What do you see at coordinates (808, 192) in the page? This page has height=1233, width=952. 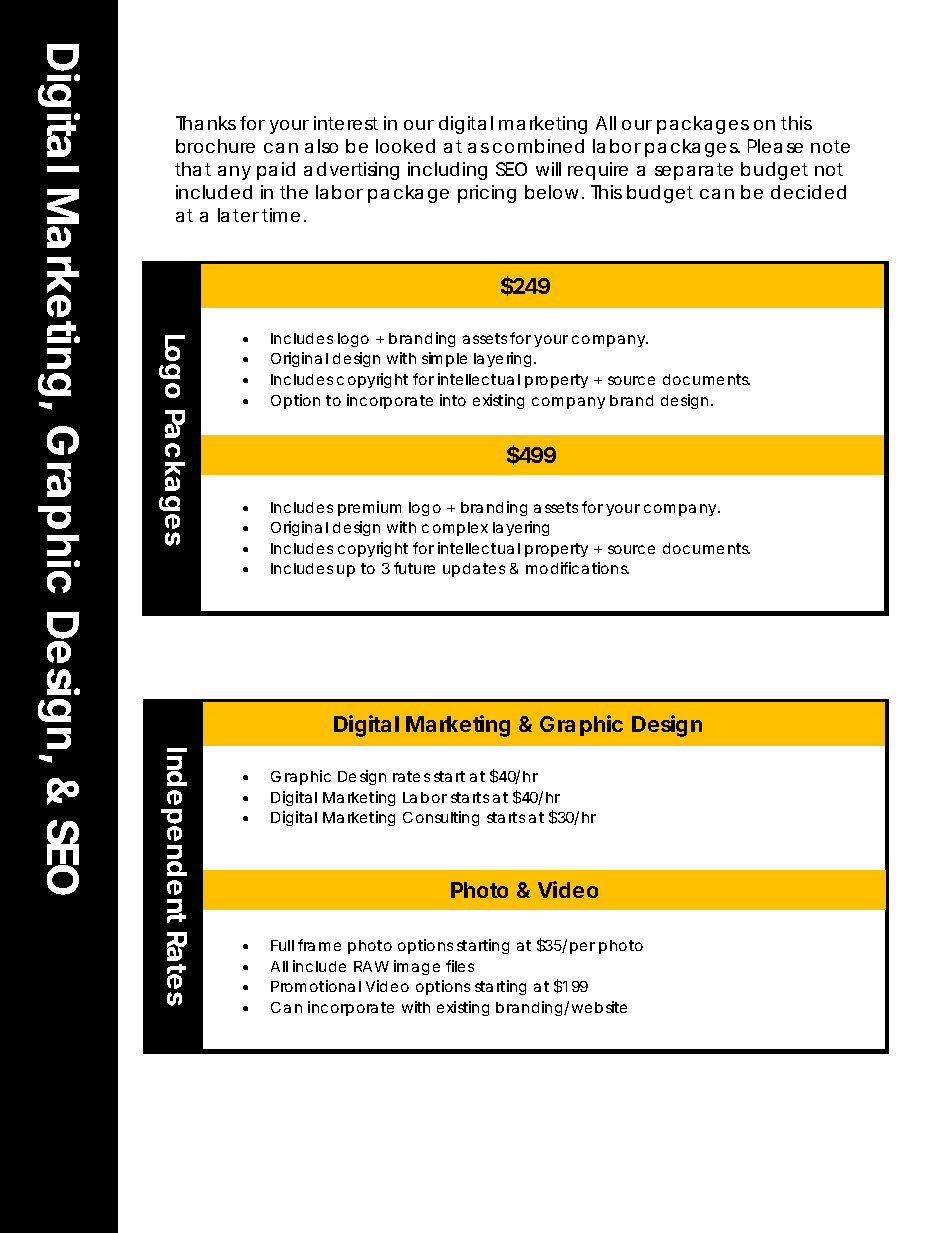 I see `decided` at bounding box center [808, 192].
